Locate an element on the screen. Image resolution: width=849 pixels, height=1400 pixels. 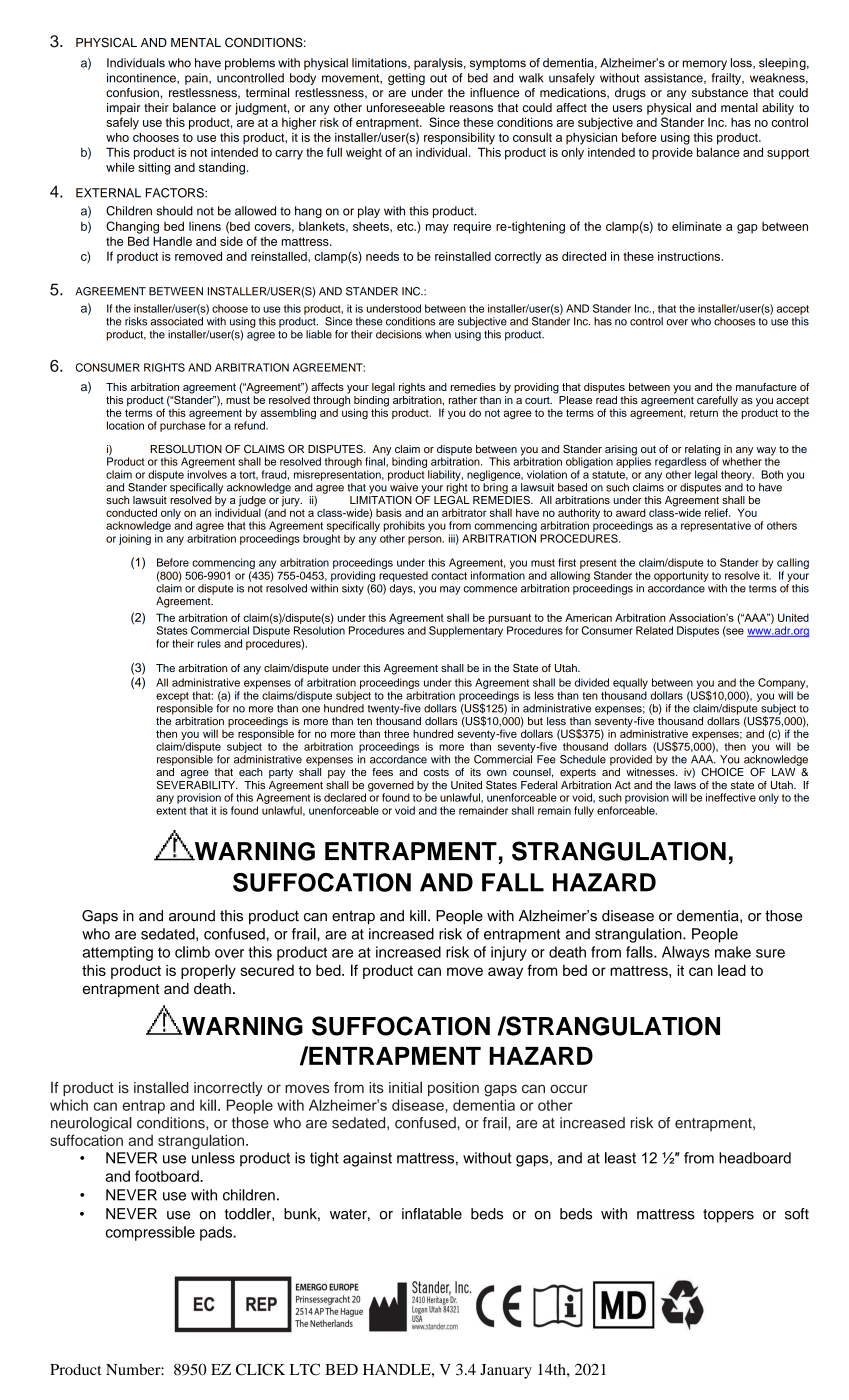
unforeseeable is located at coordinates (406, 107).
